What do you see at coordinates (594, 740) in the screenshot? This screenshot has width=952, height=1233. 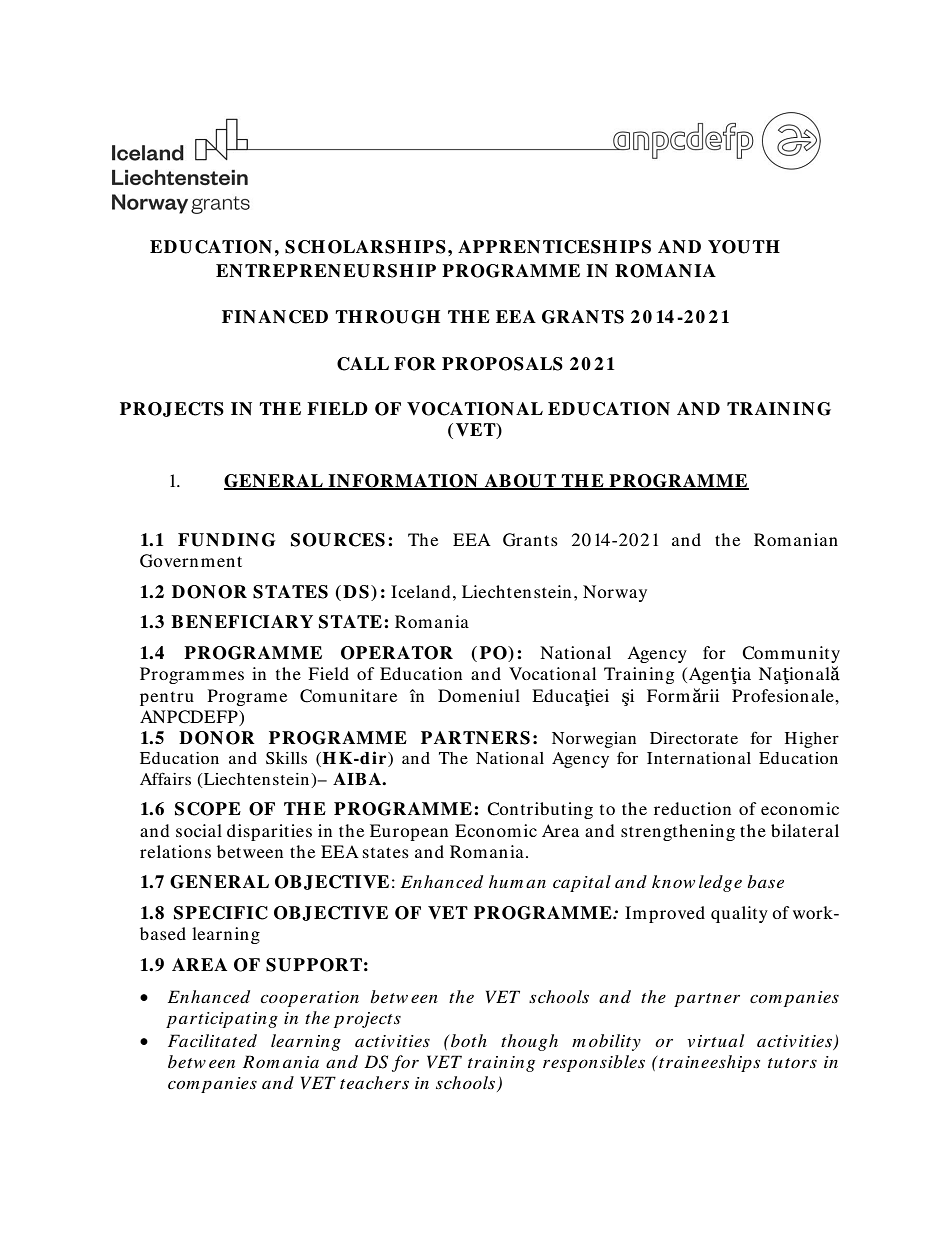 I see `Norwegian` at bounding box center [594, 740].
